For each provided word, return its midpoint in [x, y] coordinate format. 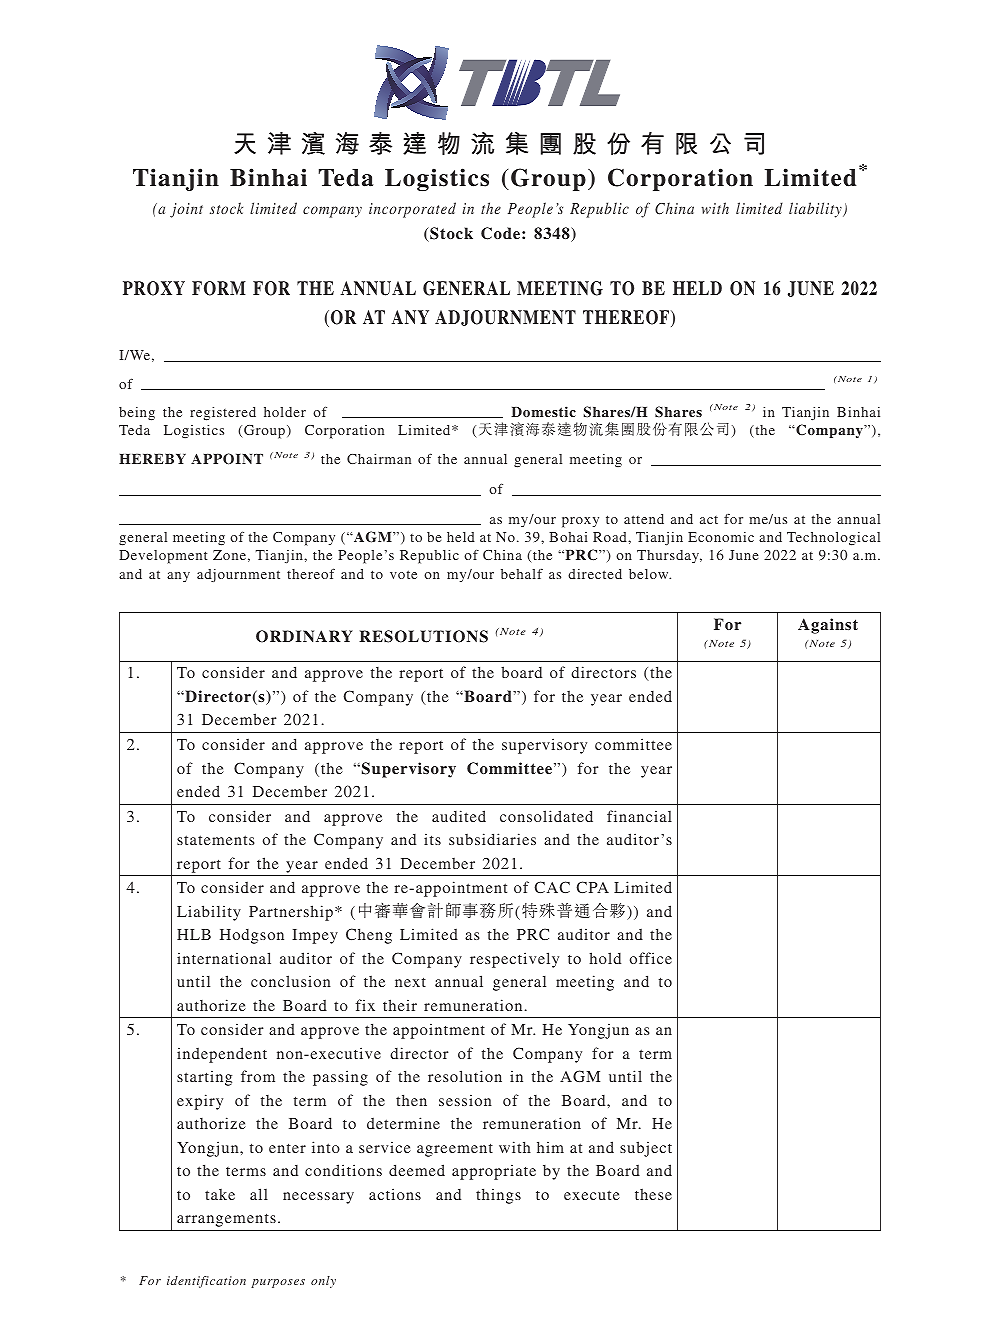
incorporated [412, 210]
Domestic [543, 411]
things [498, 1196]
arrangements [226, 1220]
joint [186, 210]
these [653, 1194]
